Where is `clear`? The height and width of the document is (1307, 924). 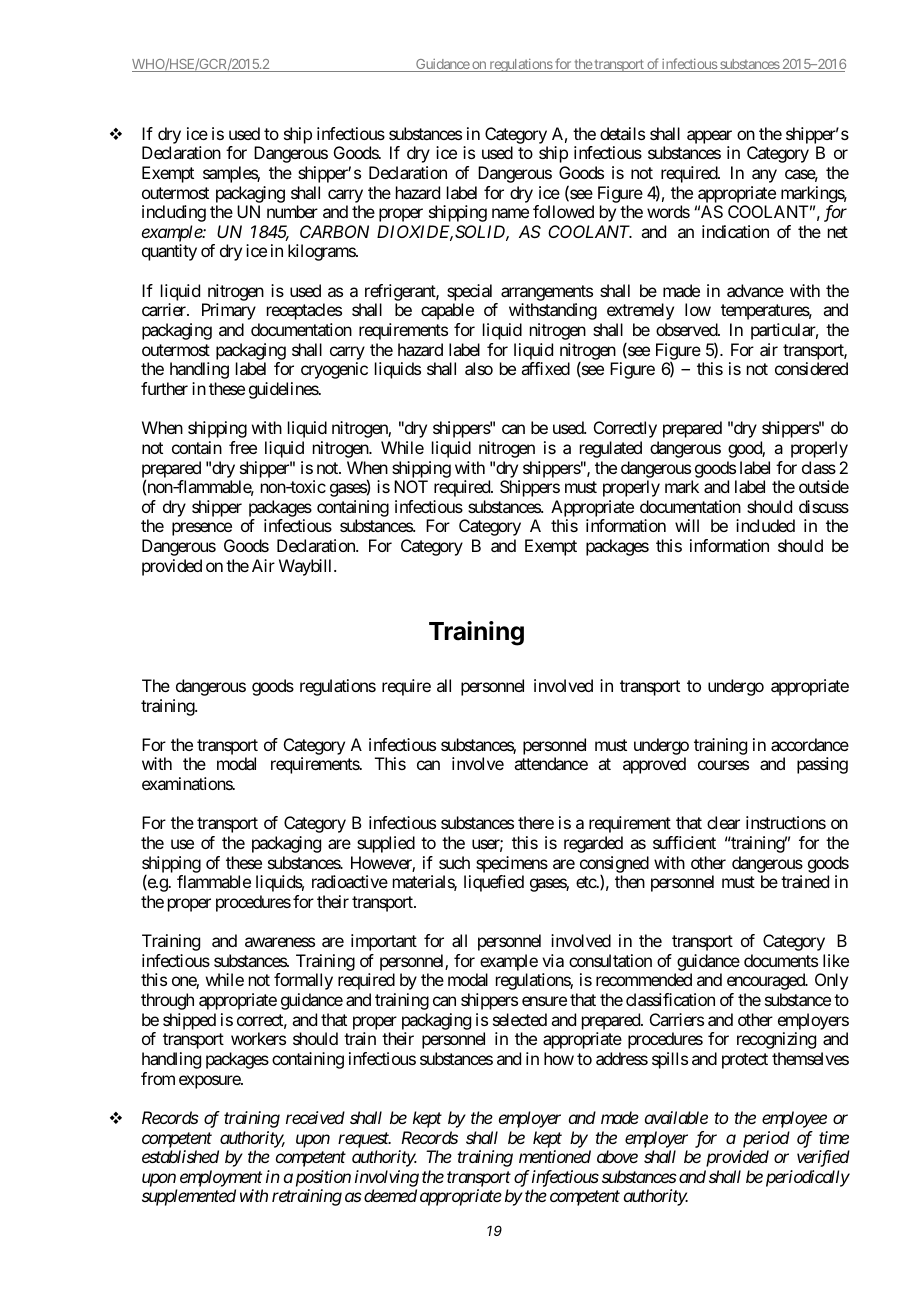
clear is located at coordinates (723, 822).
